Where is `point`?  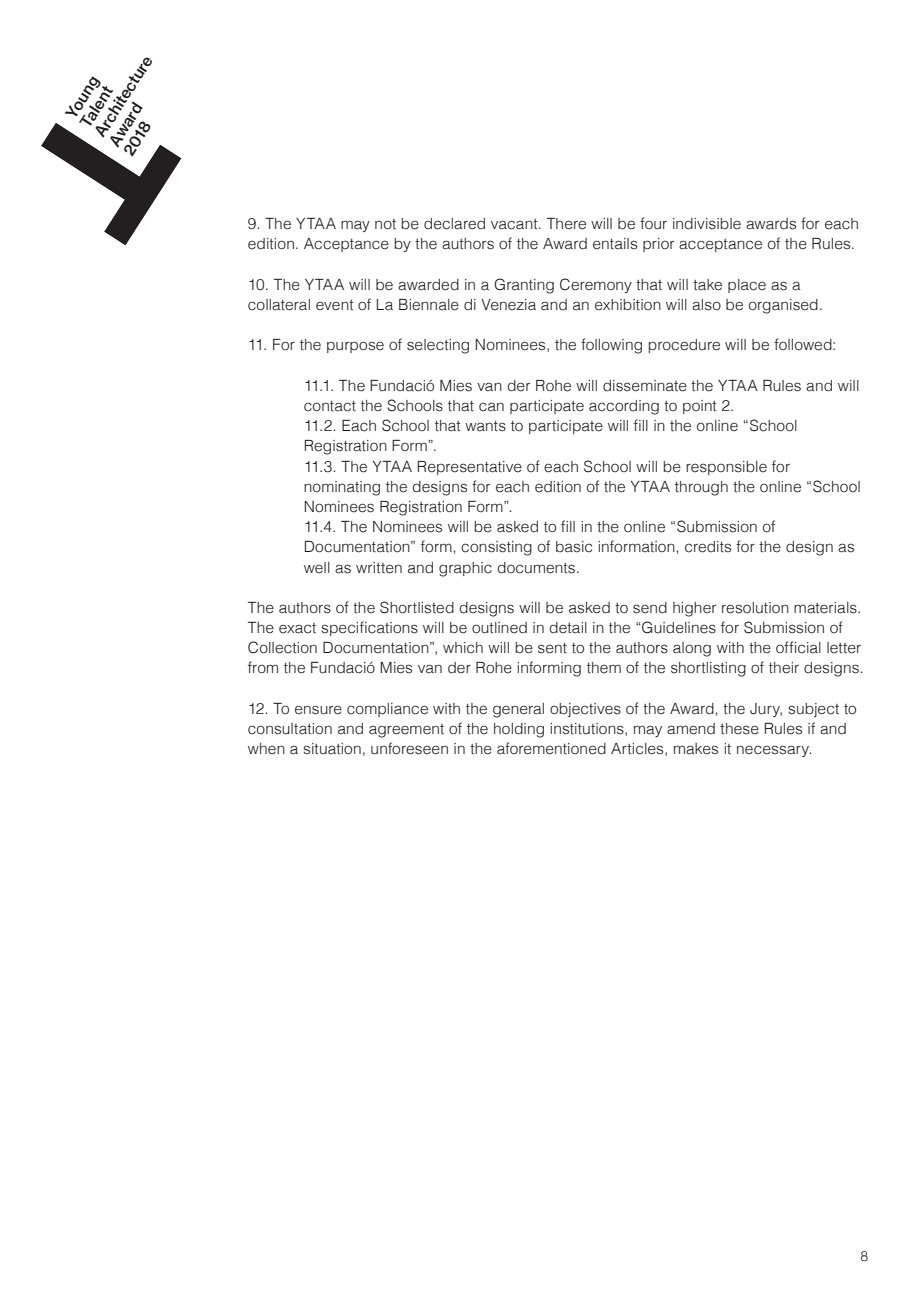
point is located at coordinates (700, 407).
